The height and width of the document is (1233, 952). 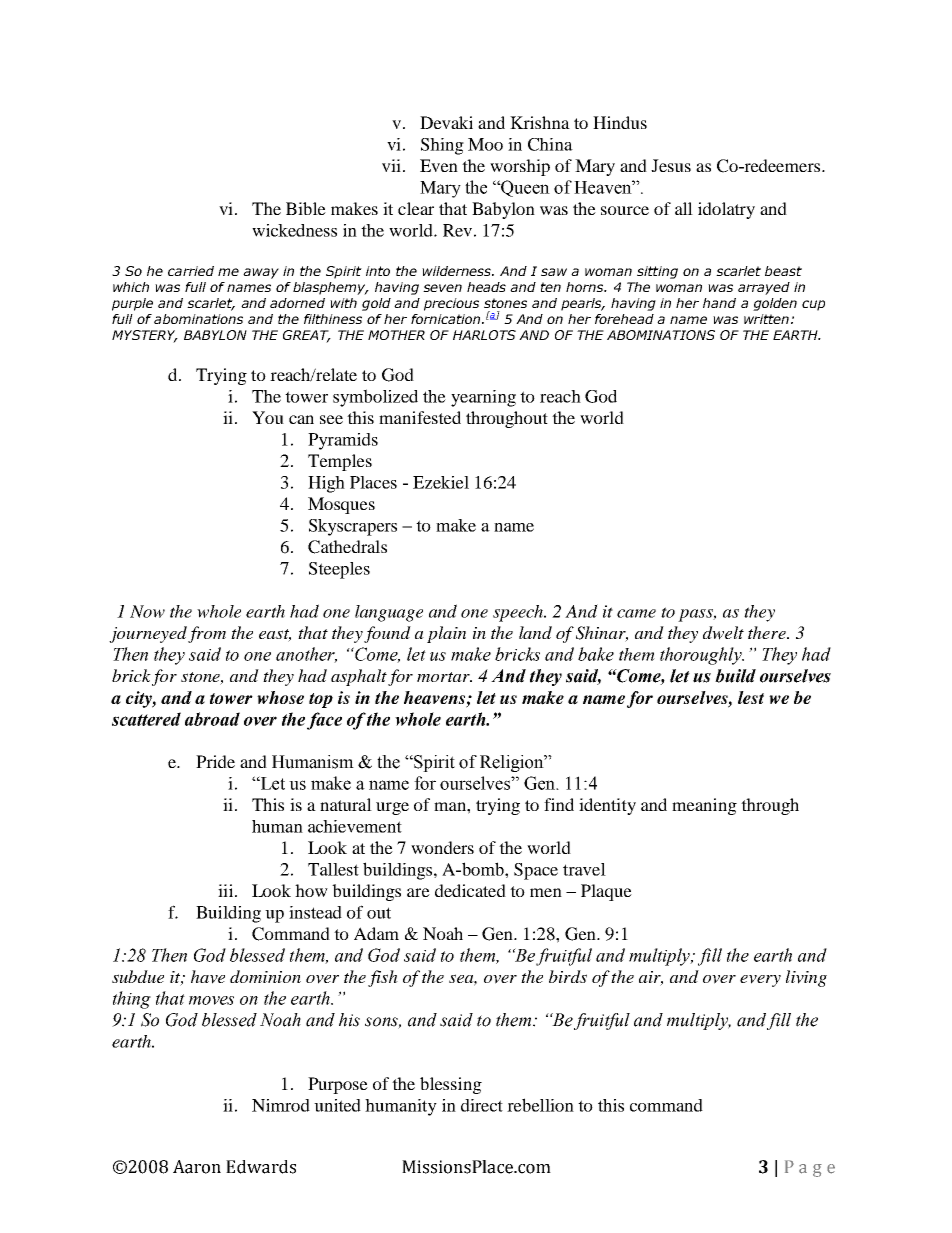 What do you see at coordinates (540, 1105) in the document?
I see `rebellion` at bounding box center [540, 1105].
